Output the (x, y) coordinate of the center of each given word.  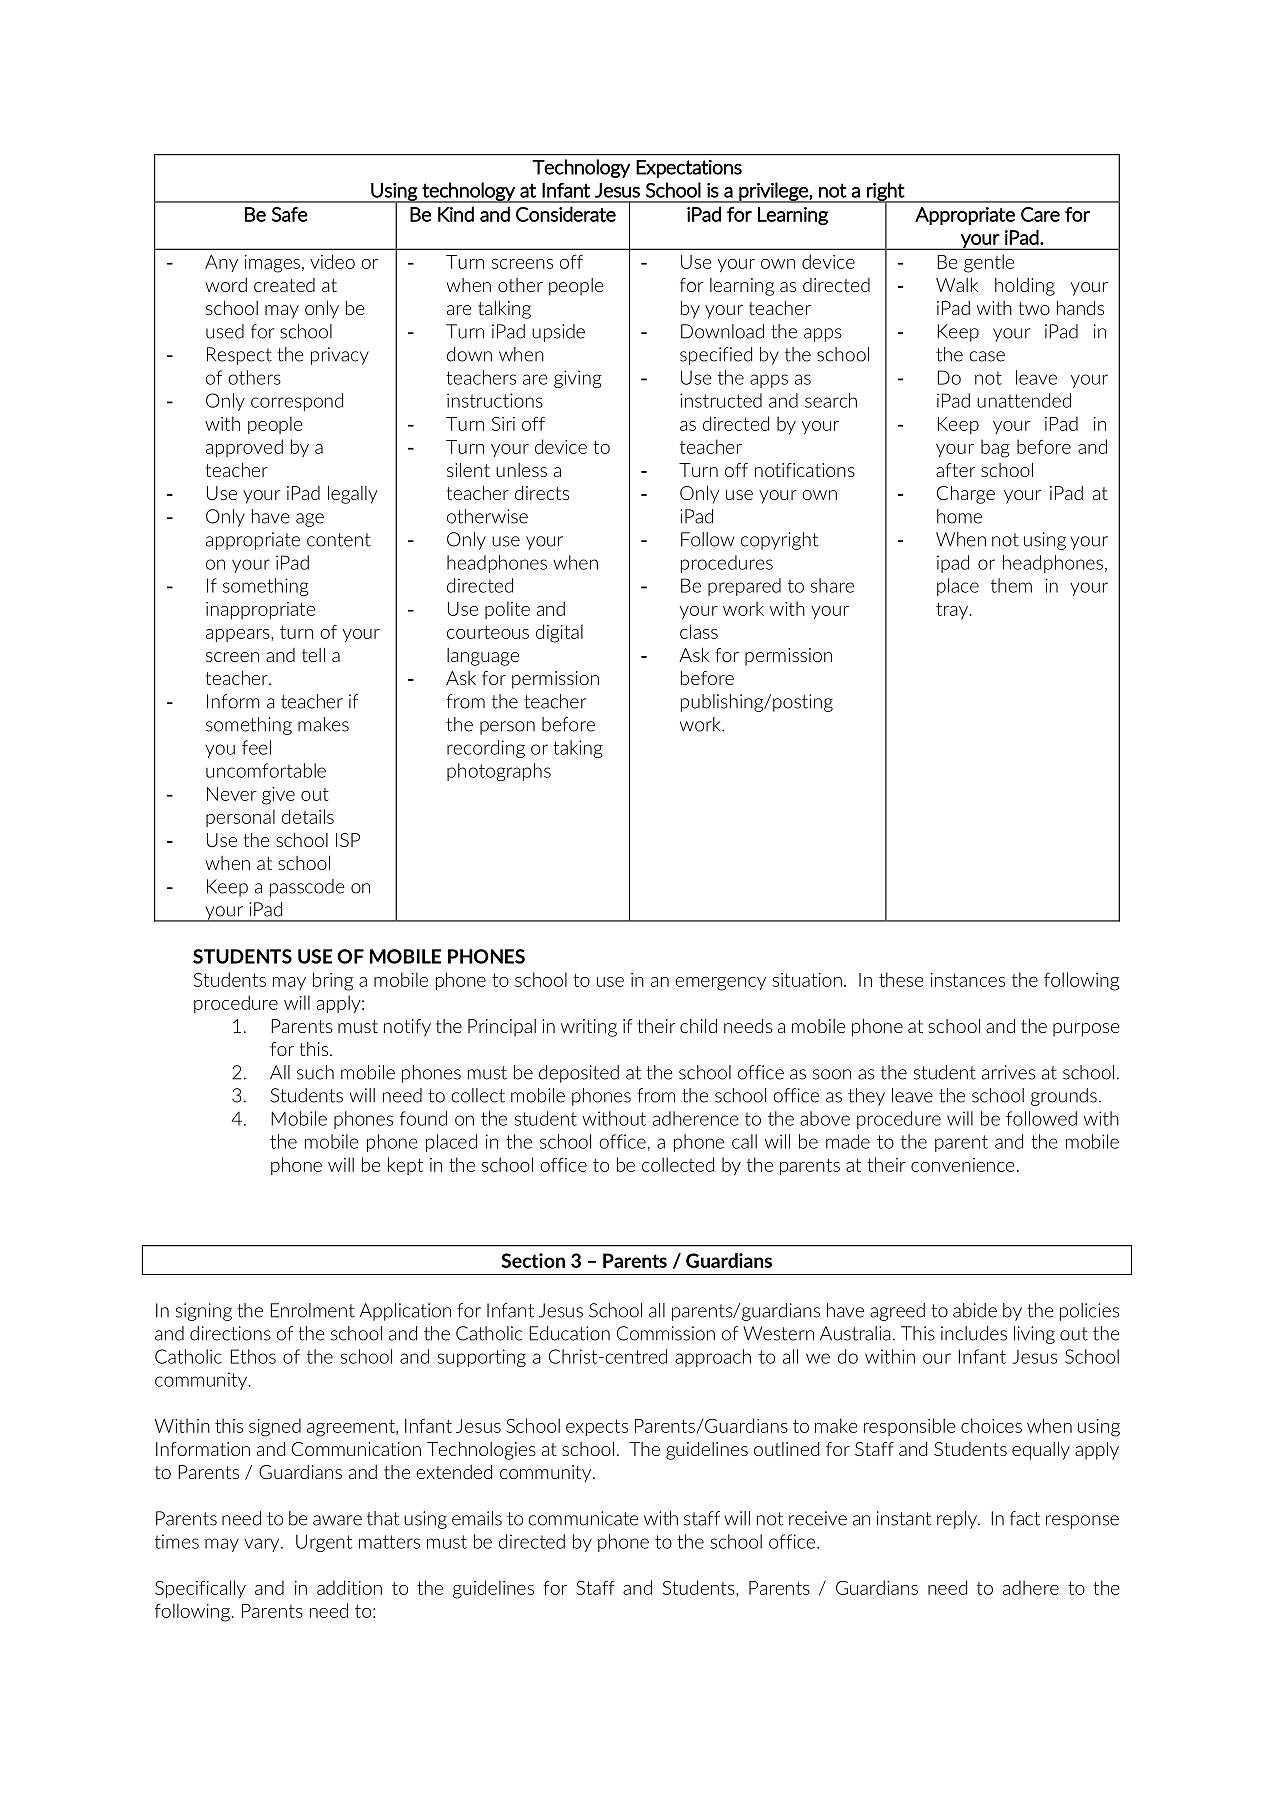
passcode (307, 888)
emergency (720, 984)
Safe (289, 214)
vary (263, 1545)
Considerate (566, 214)
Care (1040, 214)
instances (968, 980)
